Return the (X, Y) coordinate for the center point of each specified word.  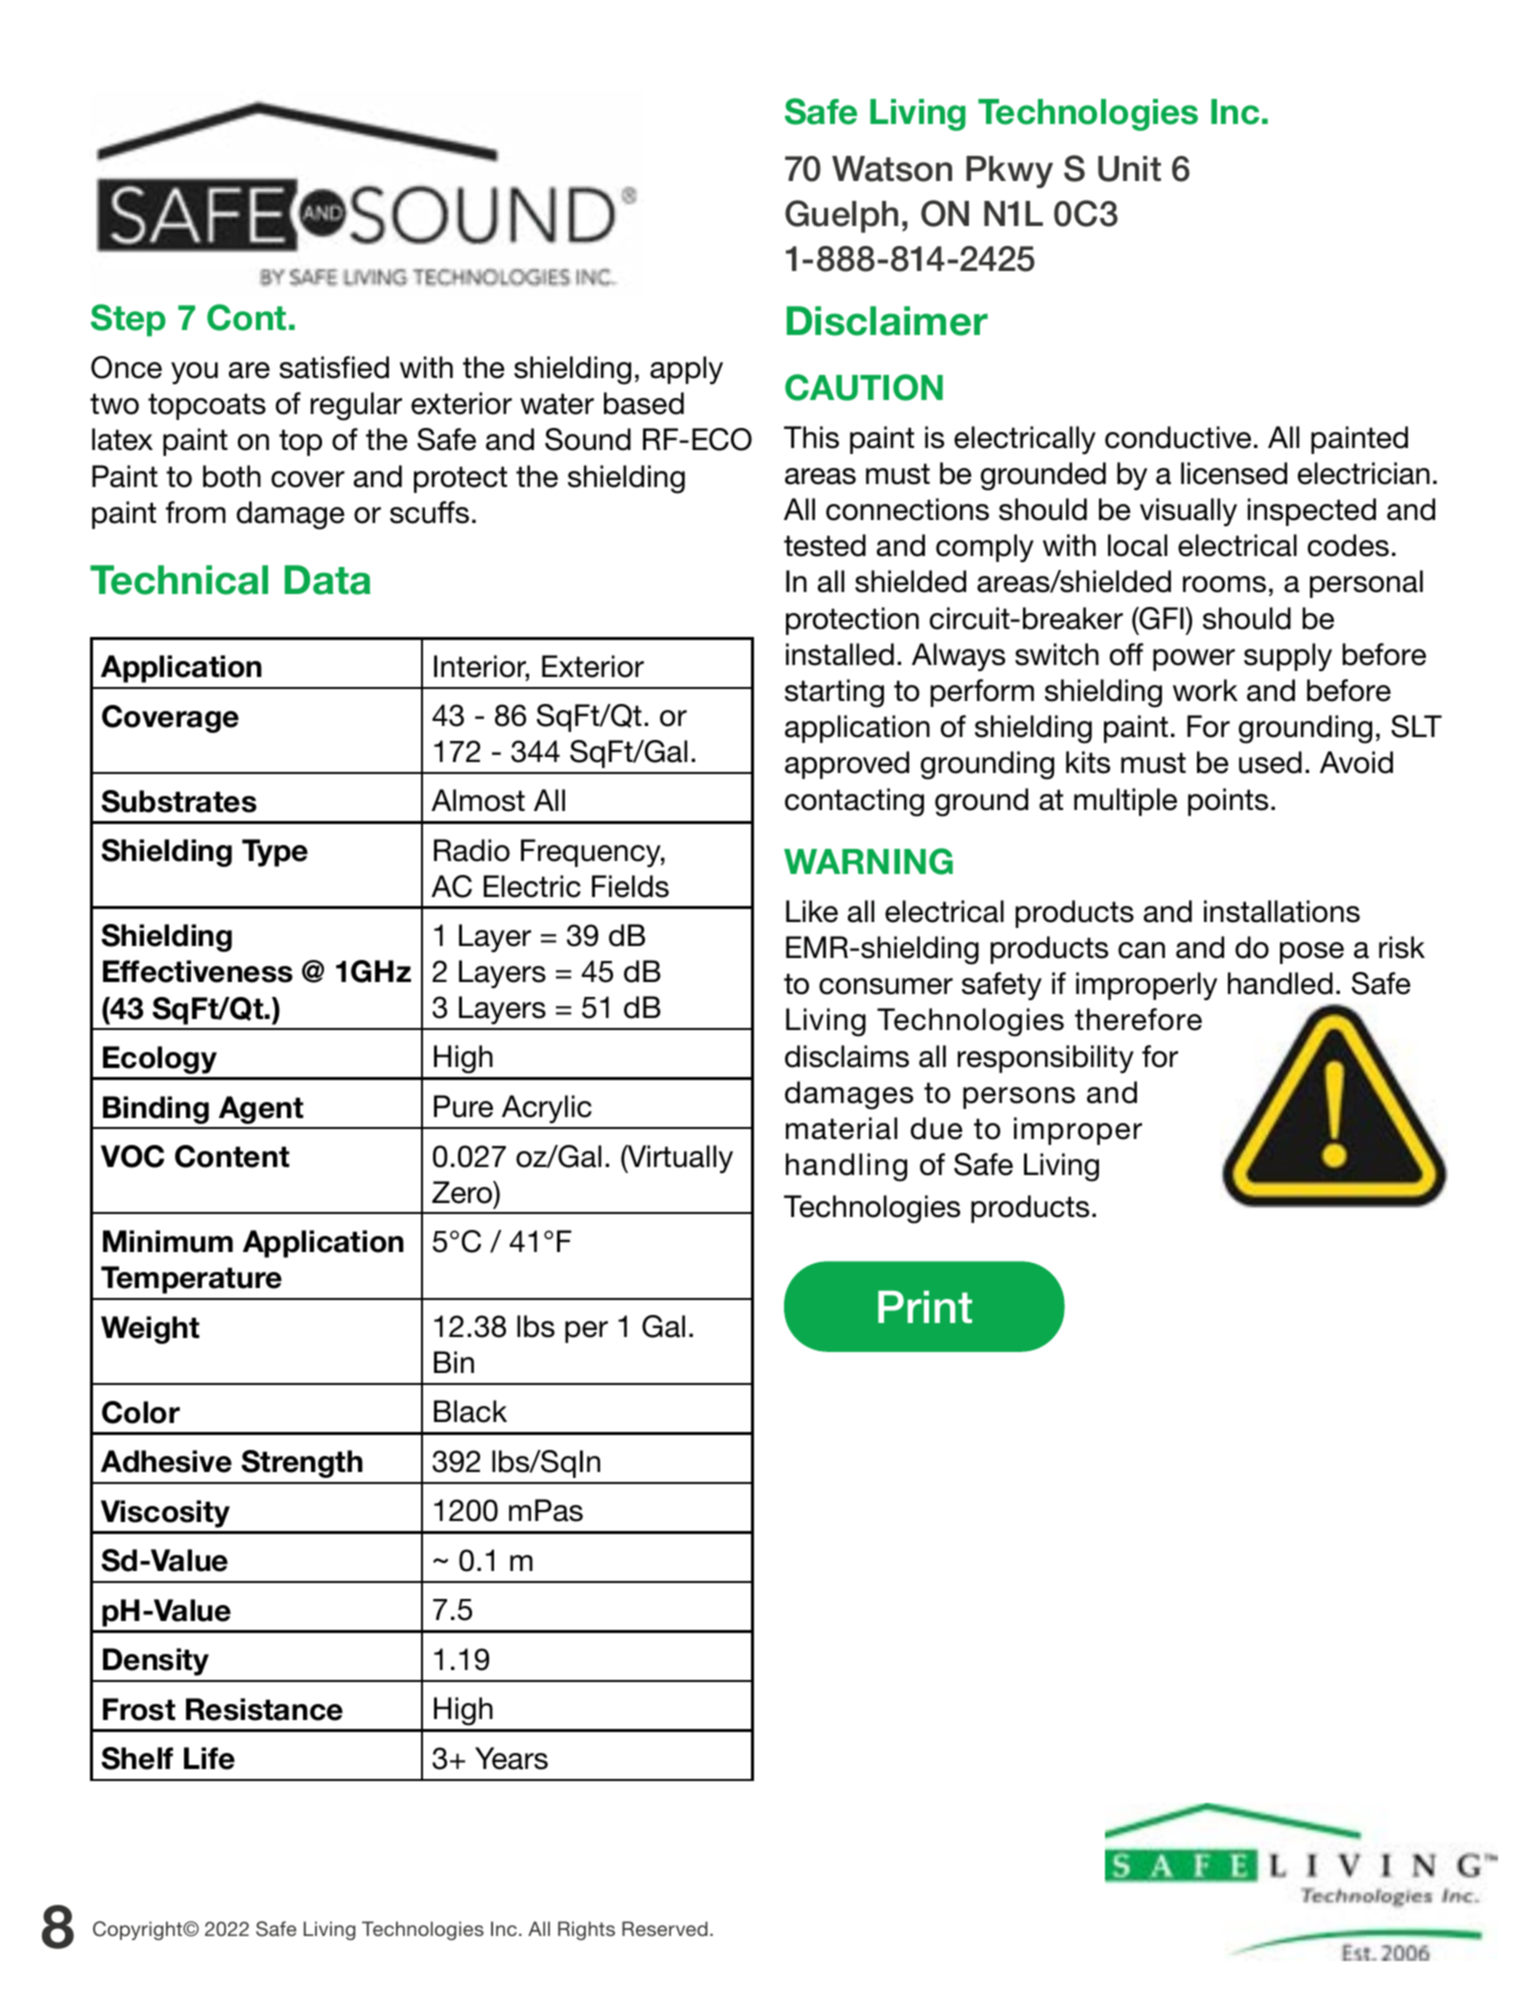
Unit (1129, 169)
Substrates (179, 801)
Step (128, 320)
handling (846, 1167)
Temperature (191, 1280)
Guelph (841, 216)
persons (1019, 1098)
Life (209, 1758)
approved (847, 765)
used (1270, 762)
